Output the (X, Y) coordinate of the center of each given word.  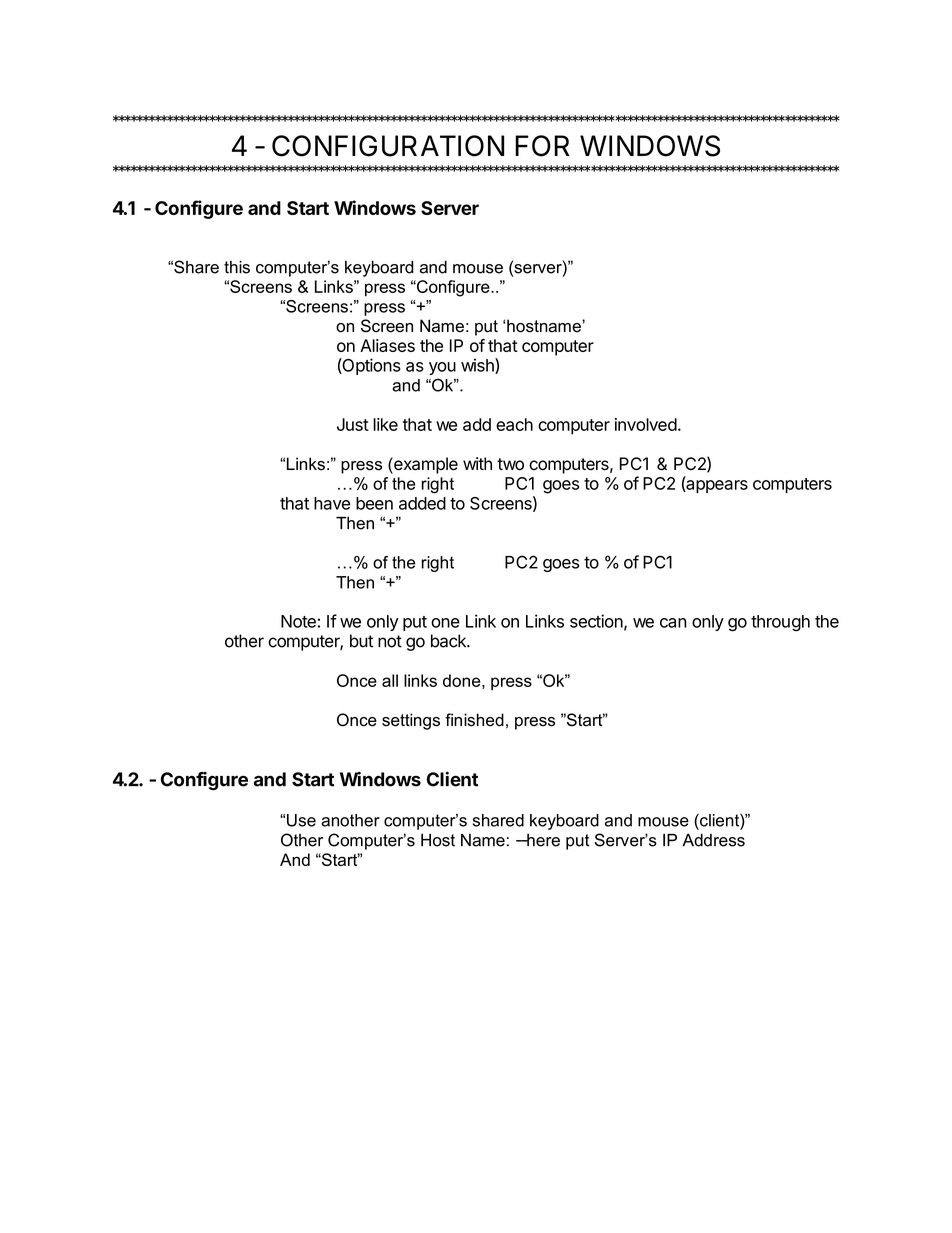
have (332, 503)
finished (474, 720)
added (422, 503)
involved (646, 424)
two (510, 464)
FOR (542, 146)
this (237, 267)
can (673, 623)
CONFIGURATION (388, 146)
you (442, 368)
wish (478, 366)
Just (353, 424)
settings (411, 721)
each (514, 424)
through (780, 623)
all (390, 680)
